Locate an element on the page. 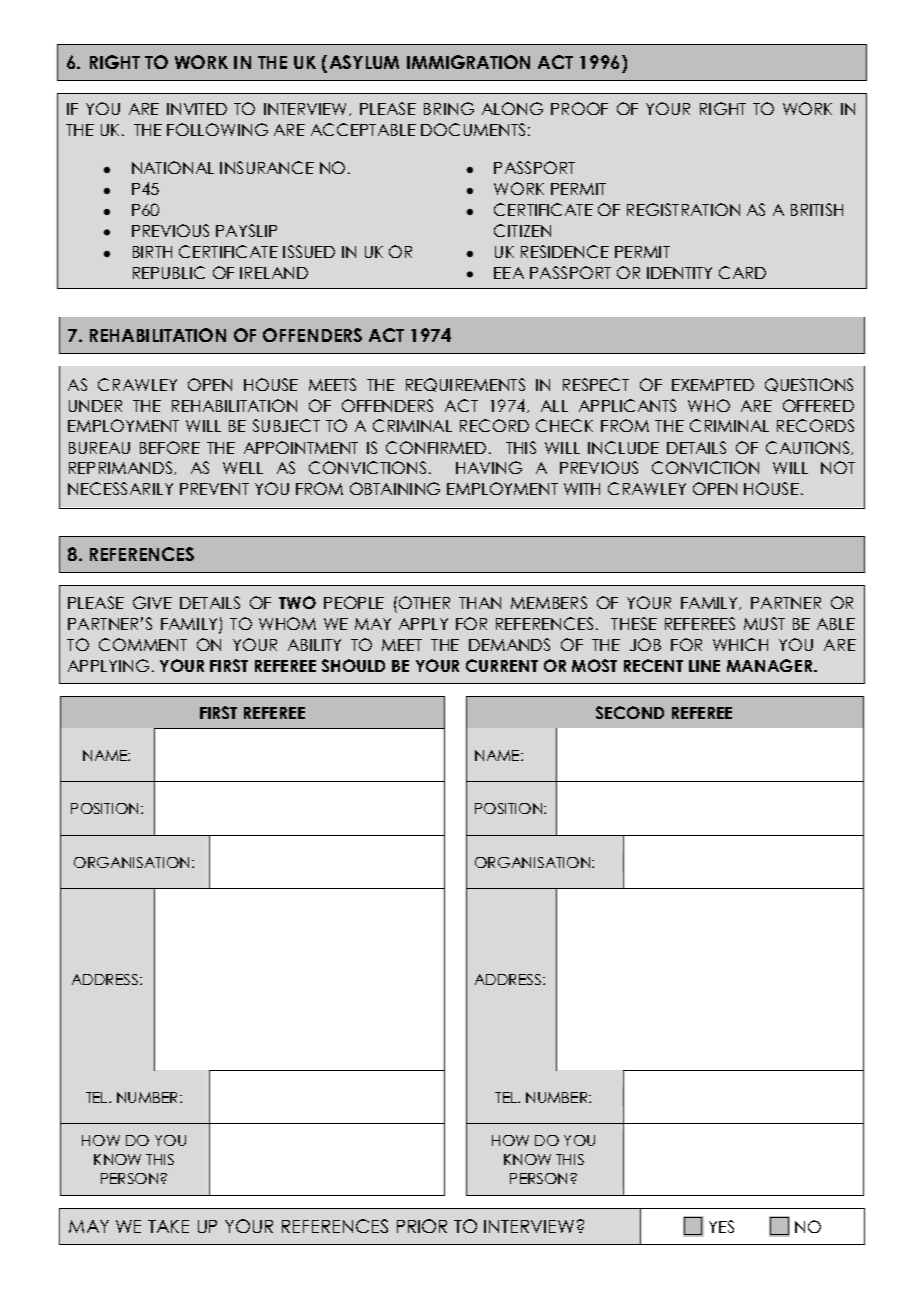 This page has width=924, height=1307. INVITED is located at coordinates (197, 109).
